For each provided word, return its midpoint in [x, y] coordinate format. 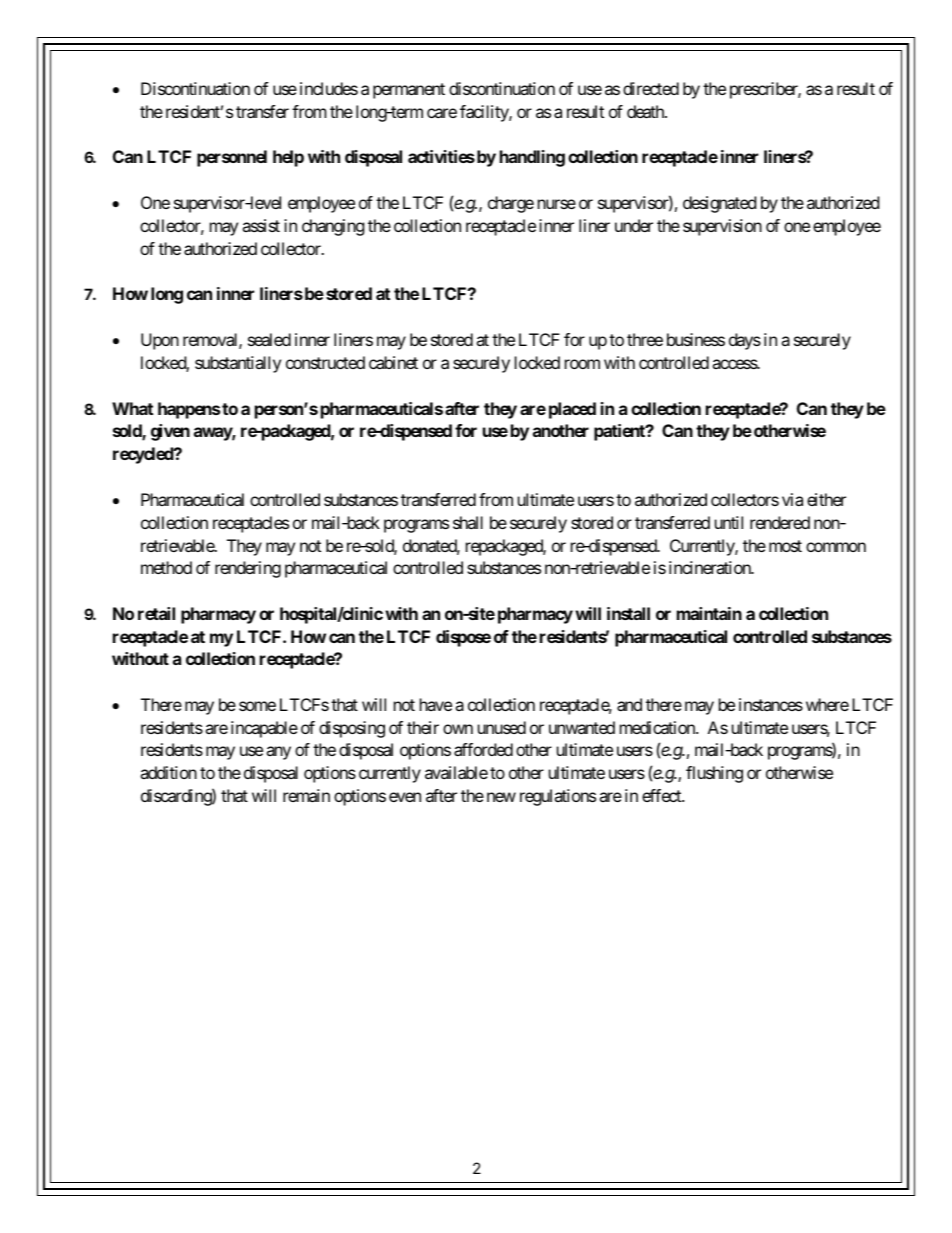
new [501, 797]
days [745, 341]
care [442, 113]
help [288, 158]
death [646, 111]
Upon [160, 341]
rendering [248, 569]
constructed [325, 362]
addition [168, 772]
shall [468, 522]
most [785, 546]
